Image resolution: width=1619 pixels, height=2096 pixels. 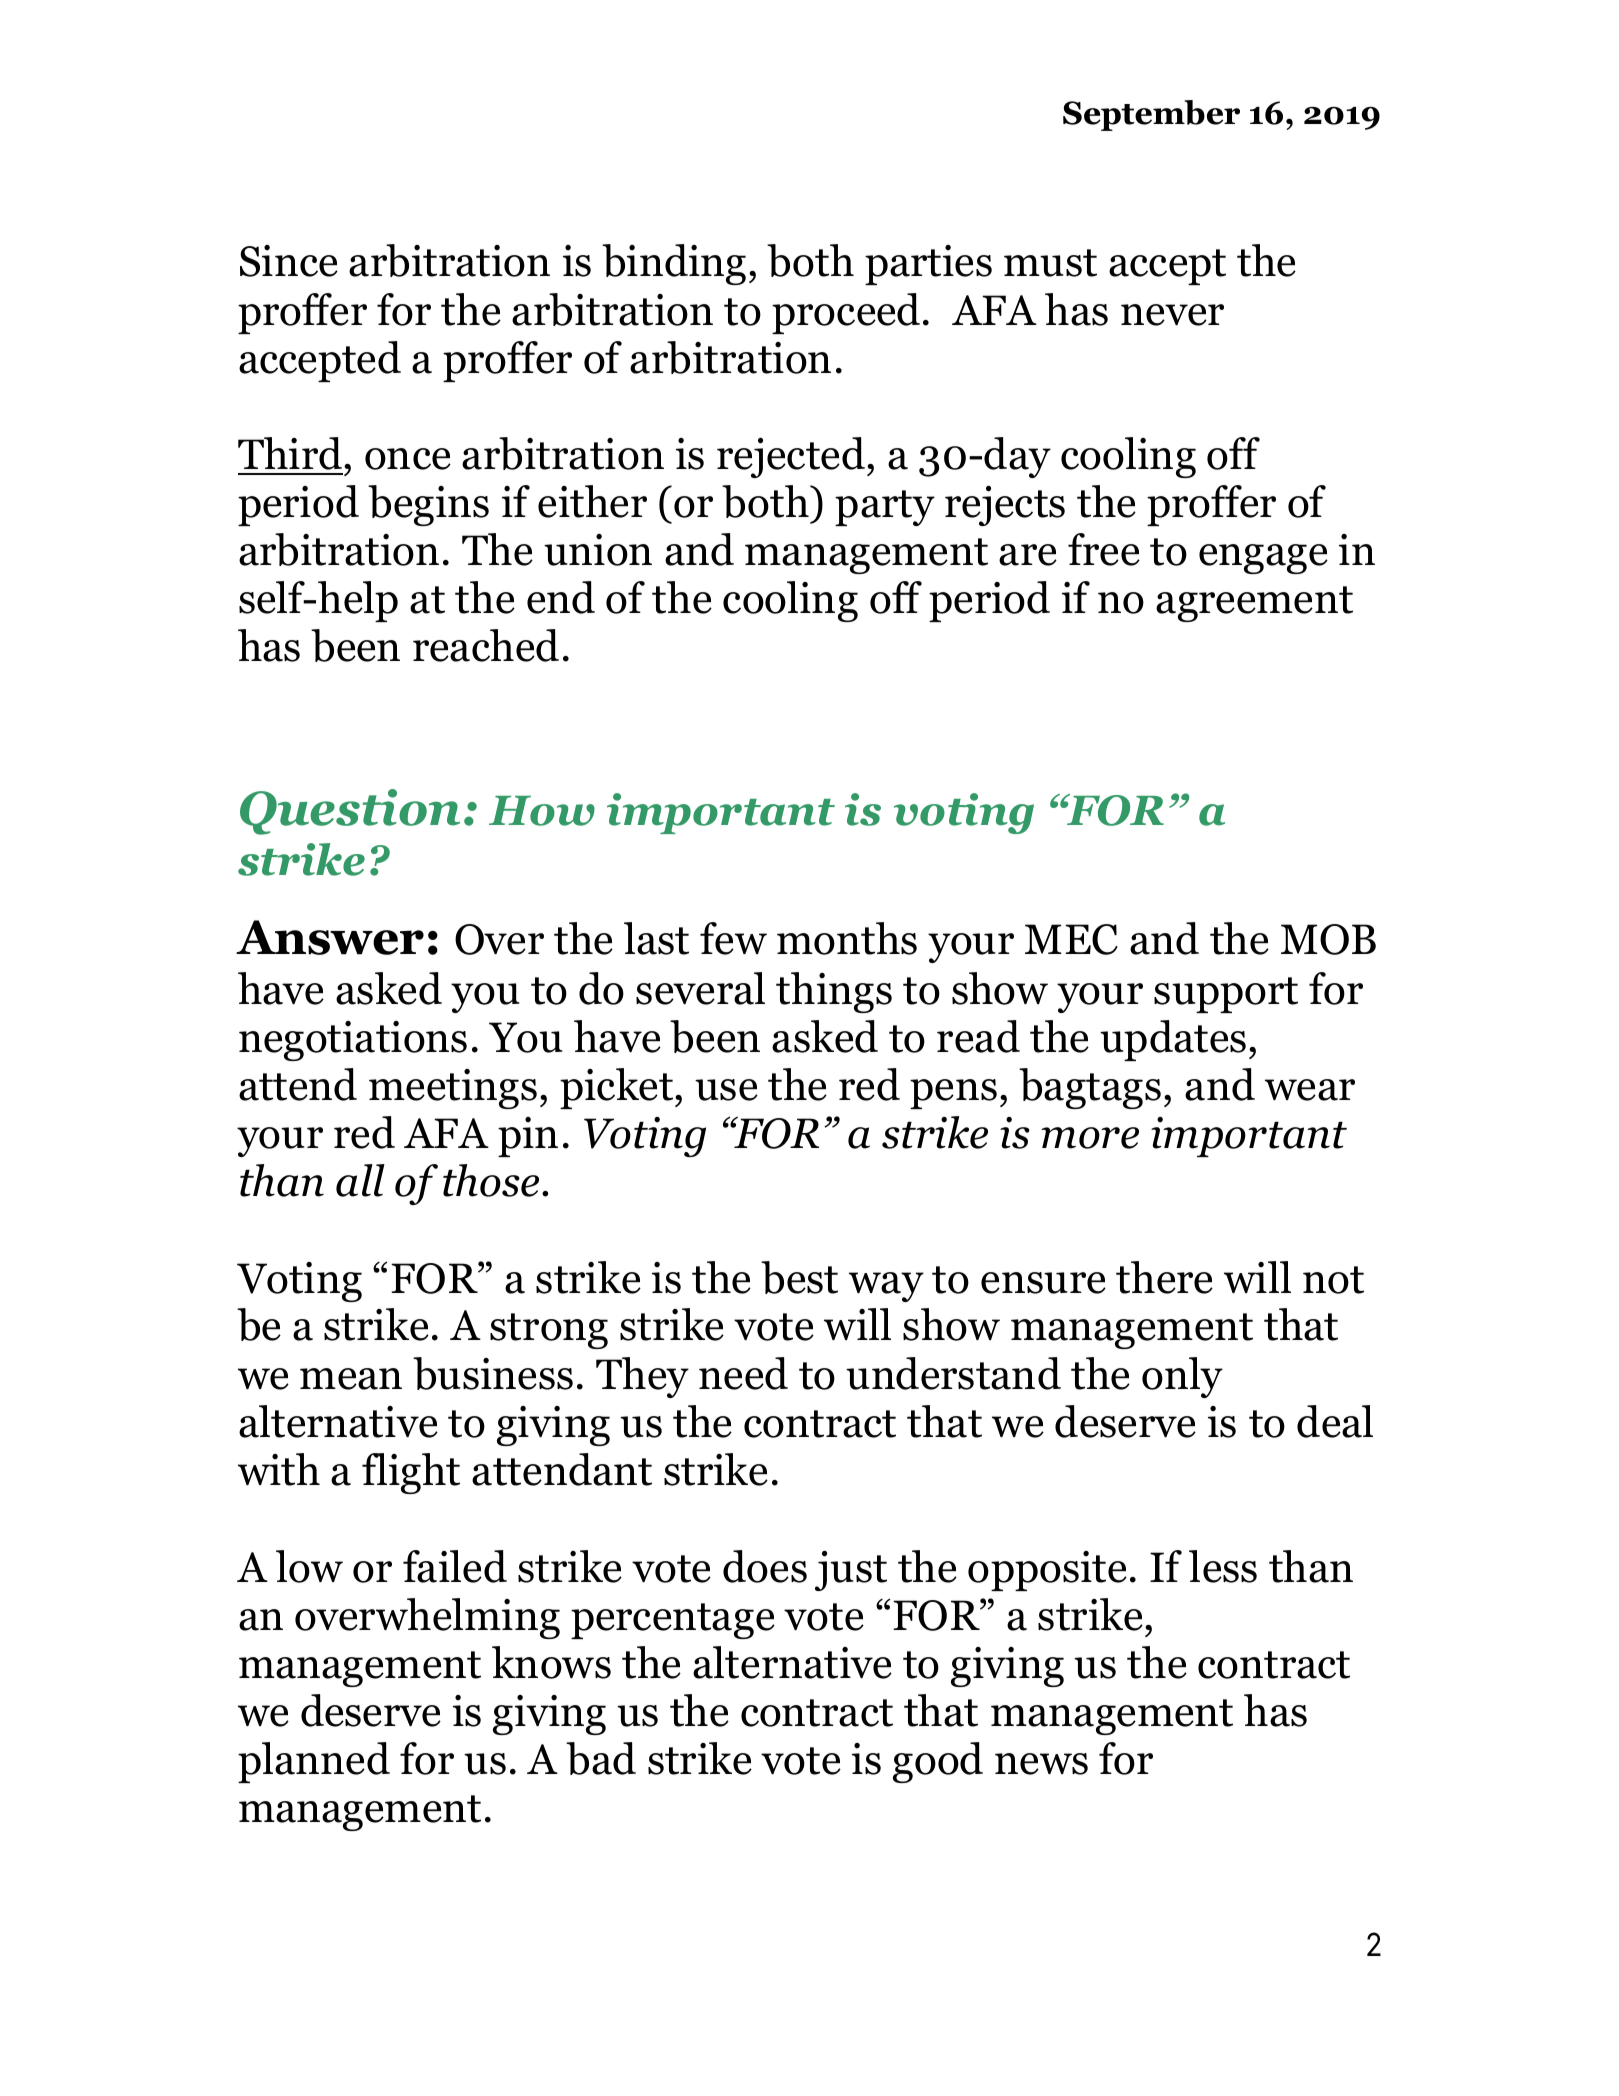 What do you see at coordinates (847, 938) in the document?
I see `months` at bounding box center [847, 938].
